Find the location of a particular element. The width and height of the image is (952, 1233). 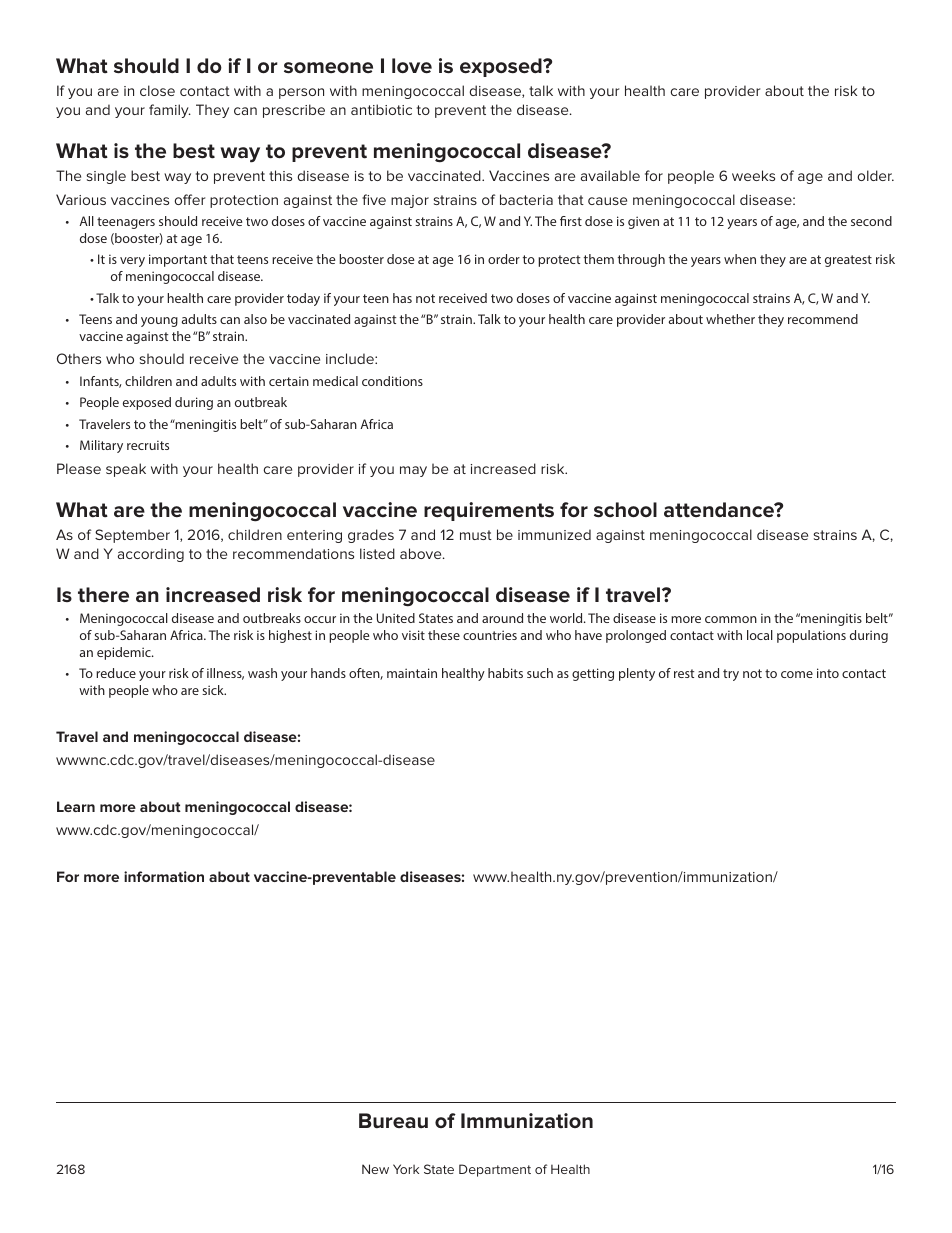

New is located at coordinates (375, 1169).
